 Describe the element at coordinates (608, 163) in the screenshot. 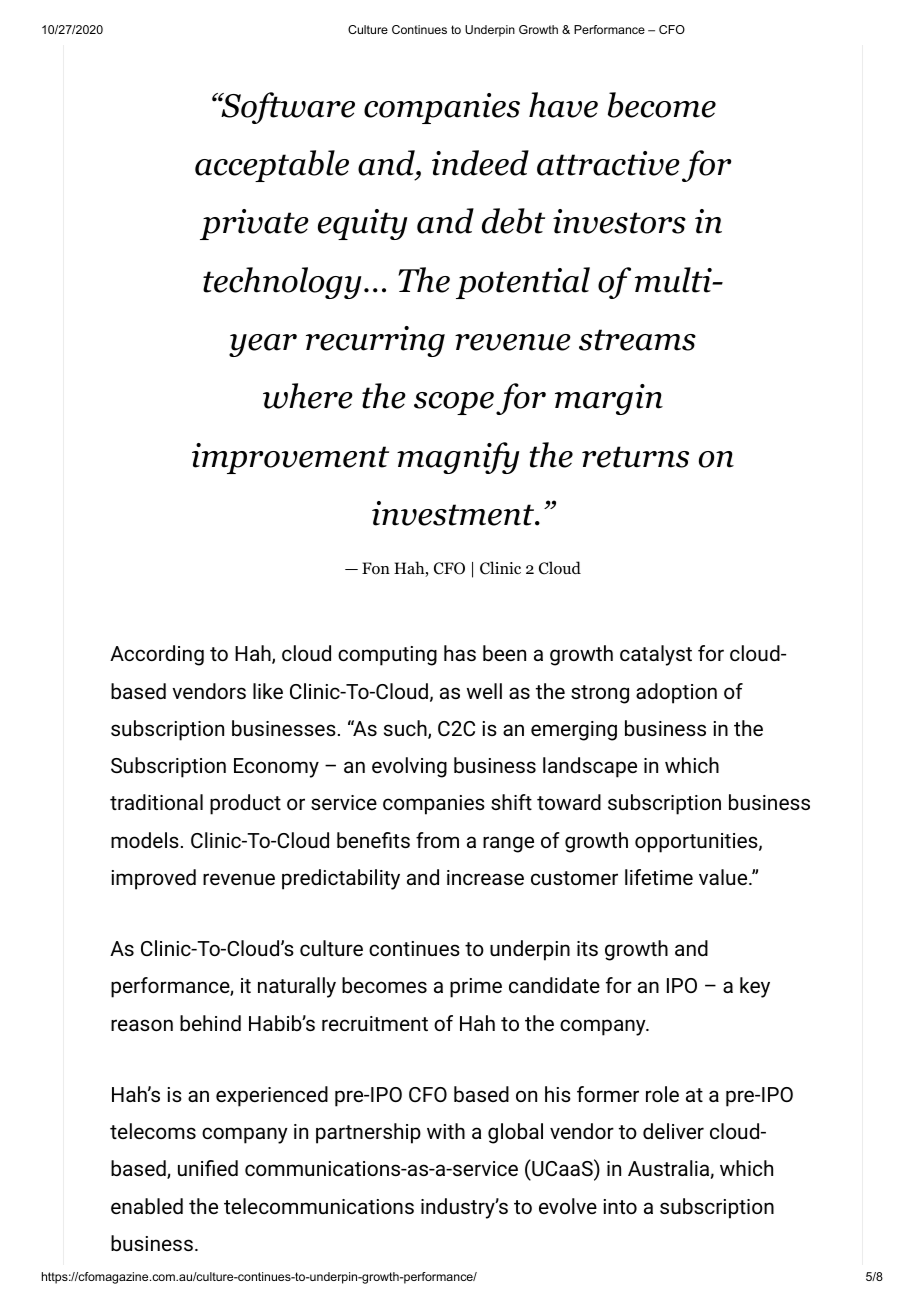

I see `attractive` at that location.
